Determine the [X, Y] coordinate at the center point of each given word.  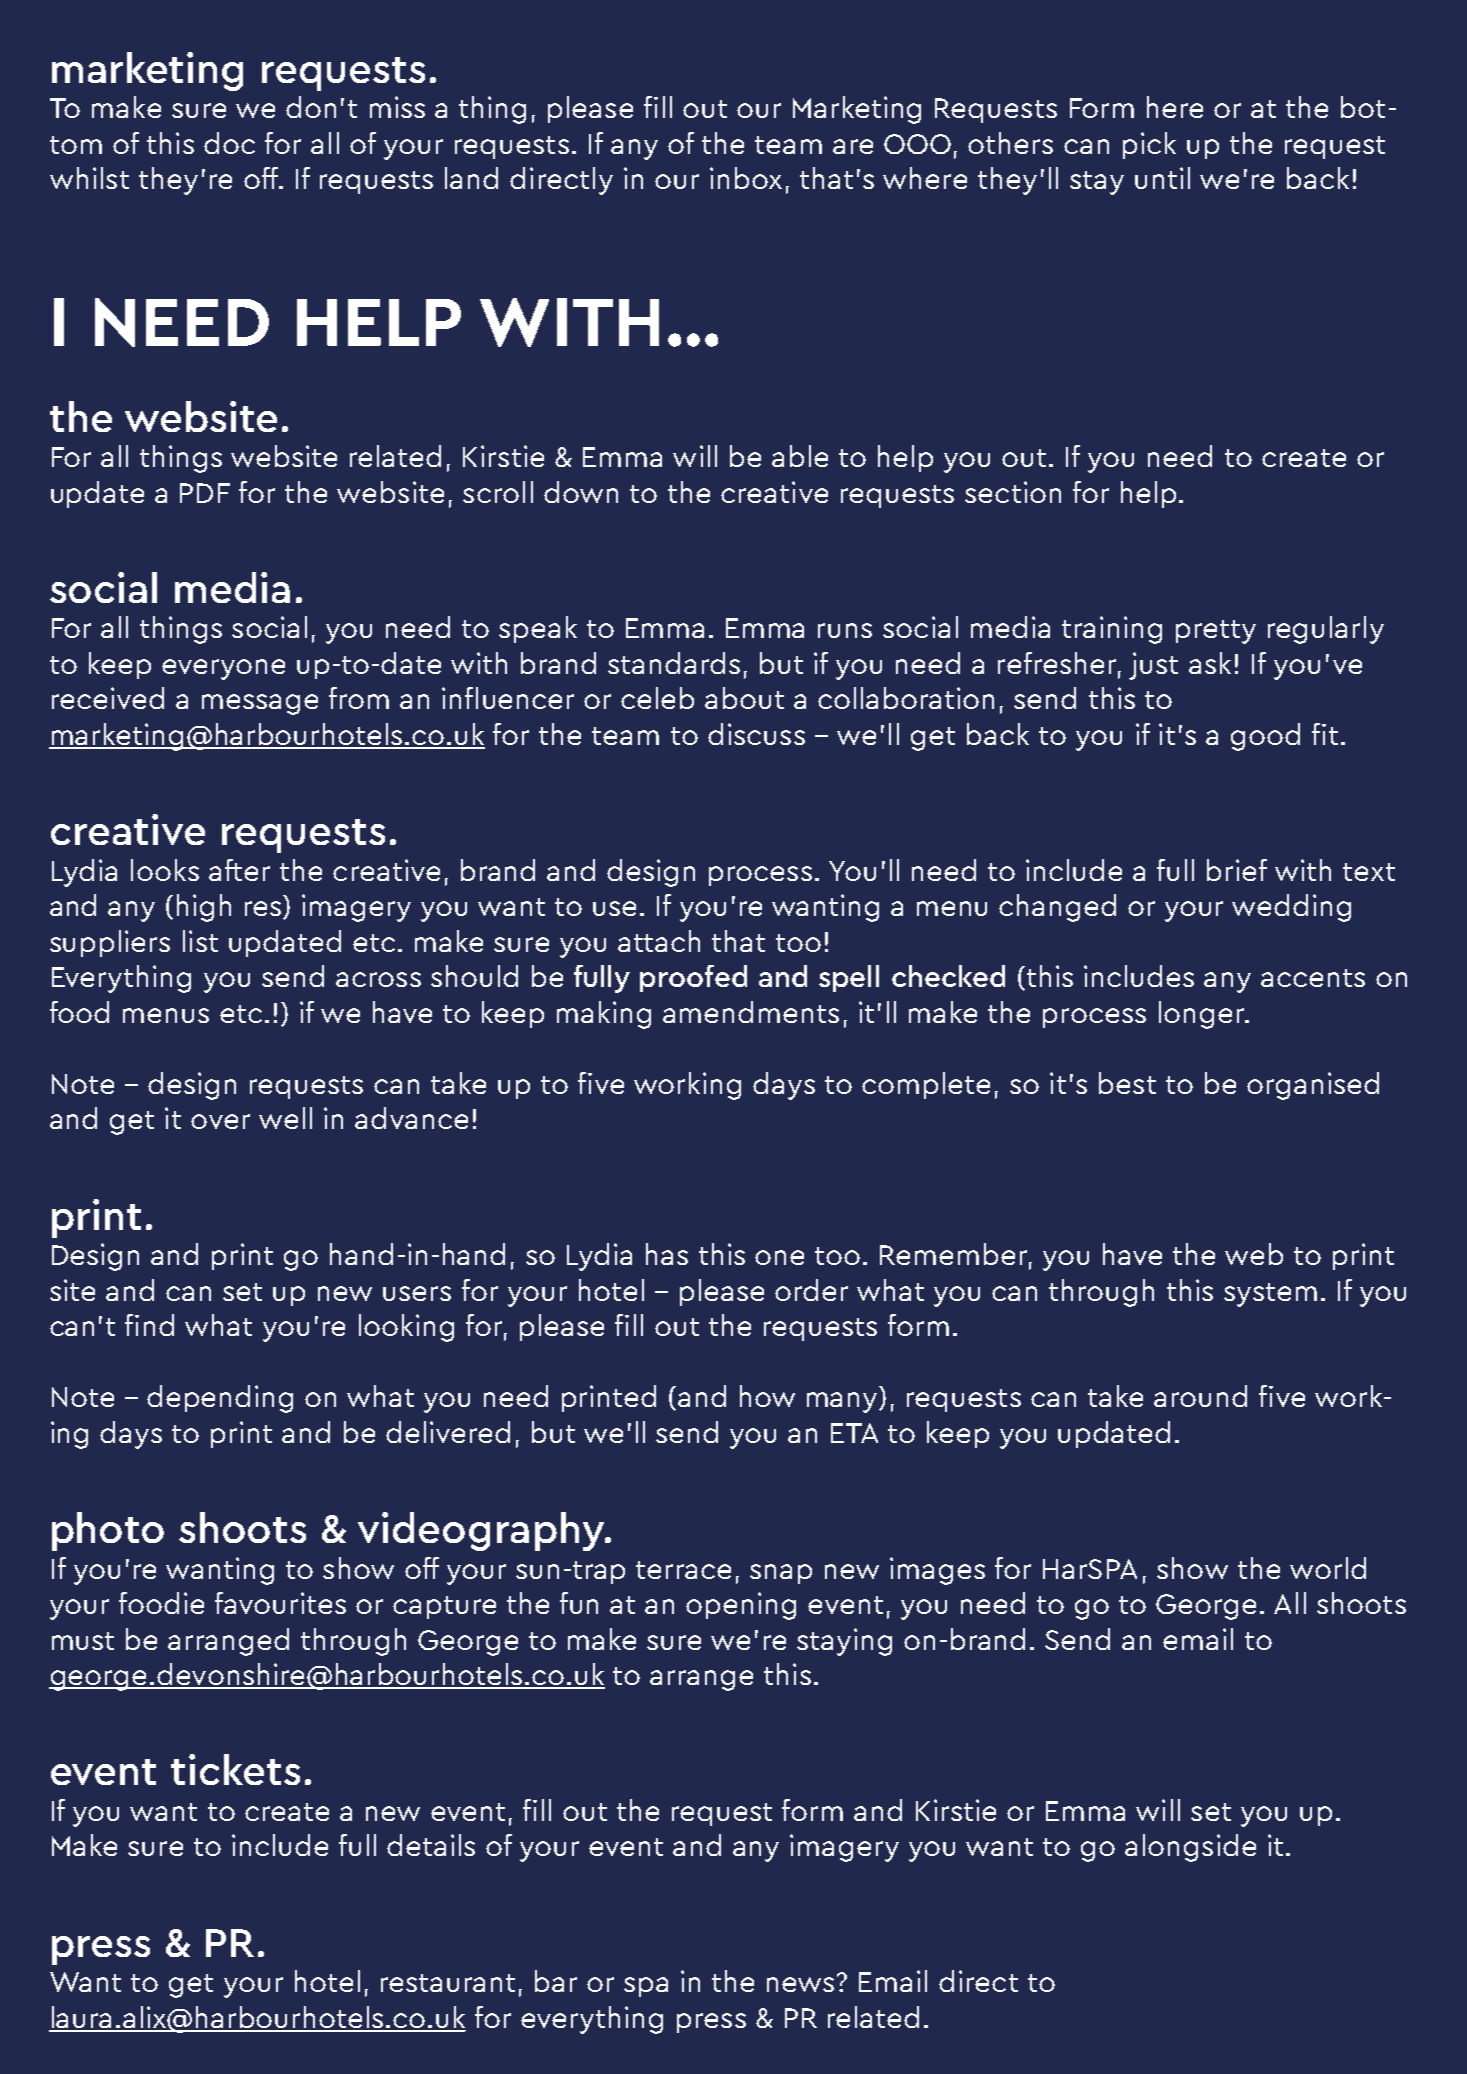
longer [1202, 1015]
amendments [751, 1012]
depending [220, 1399]
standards [674, 663]
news [800, 1984]
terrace [683, 1570]
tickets [235, 1769]
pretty [1216, 632]
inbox [746, 178]
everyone [223, 669]
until [1162, 178]
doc [229, 143]
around [1200, 1396]
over [220, 1121]
